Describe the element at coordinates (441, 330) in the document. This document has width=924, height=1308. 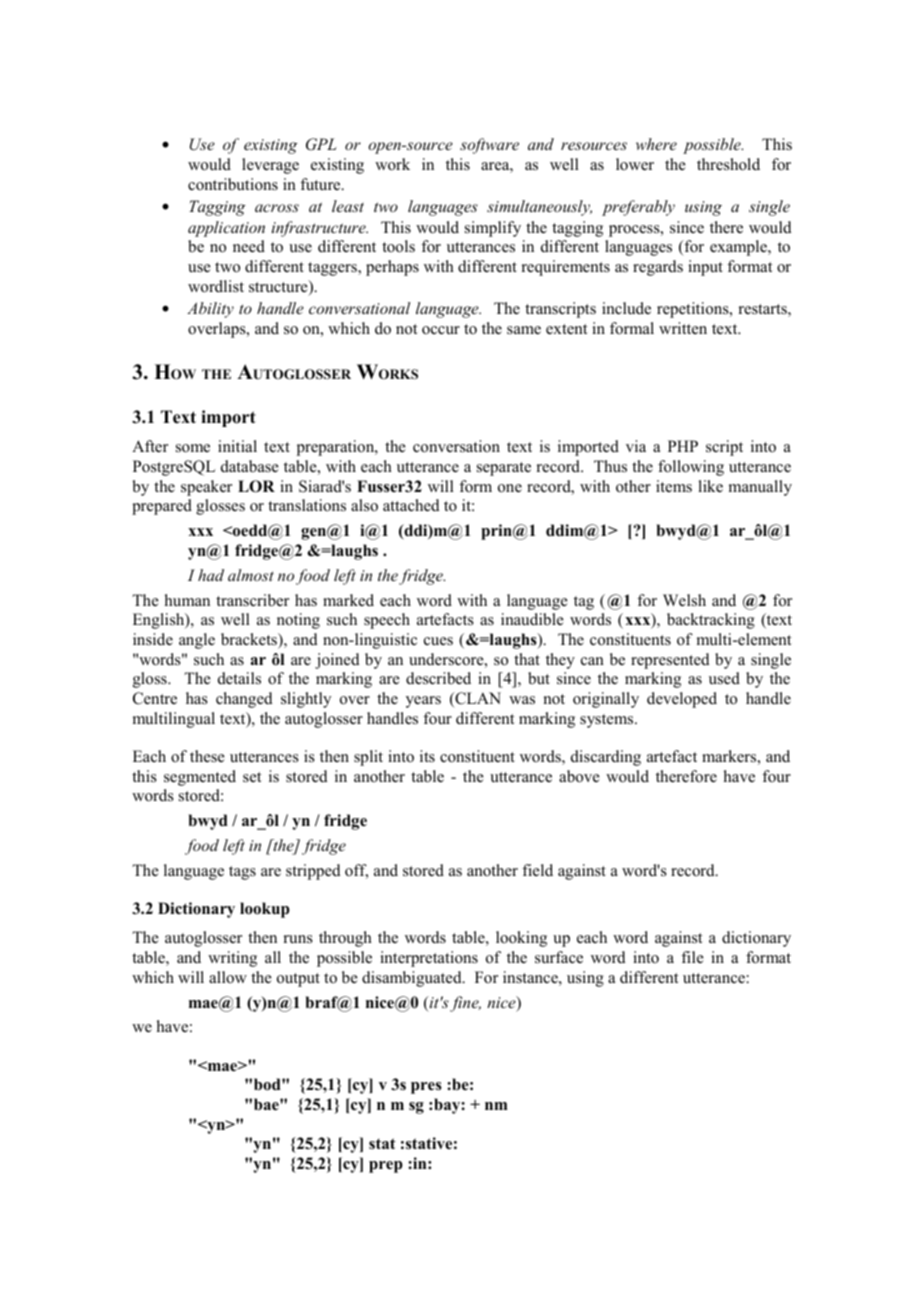
I see `occur` at that location.
